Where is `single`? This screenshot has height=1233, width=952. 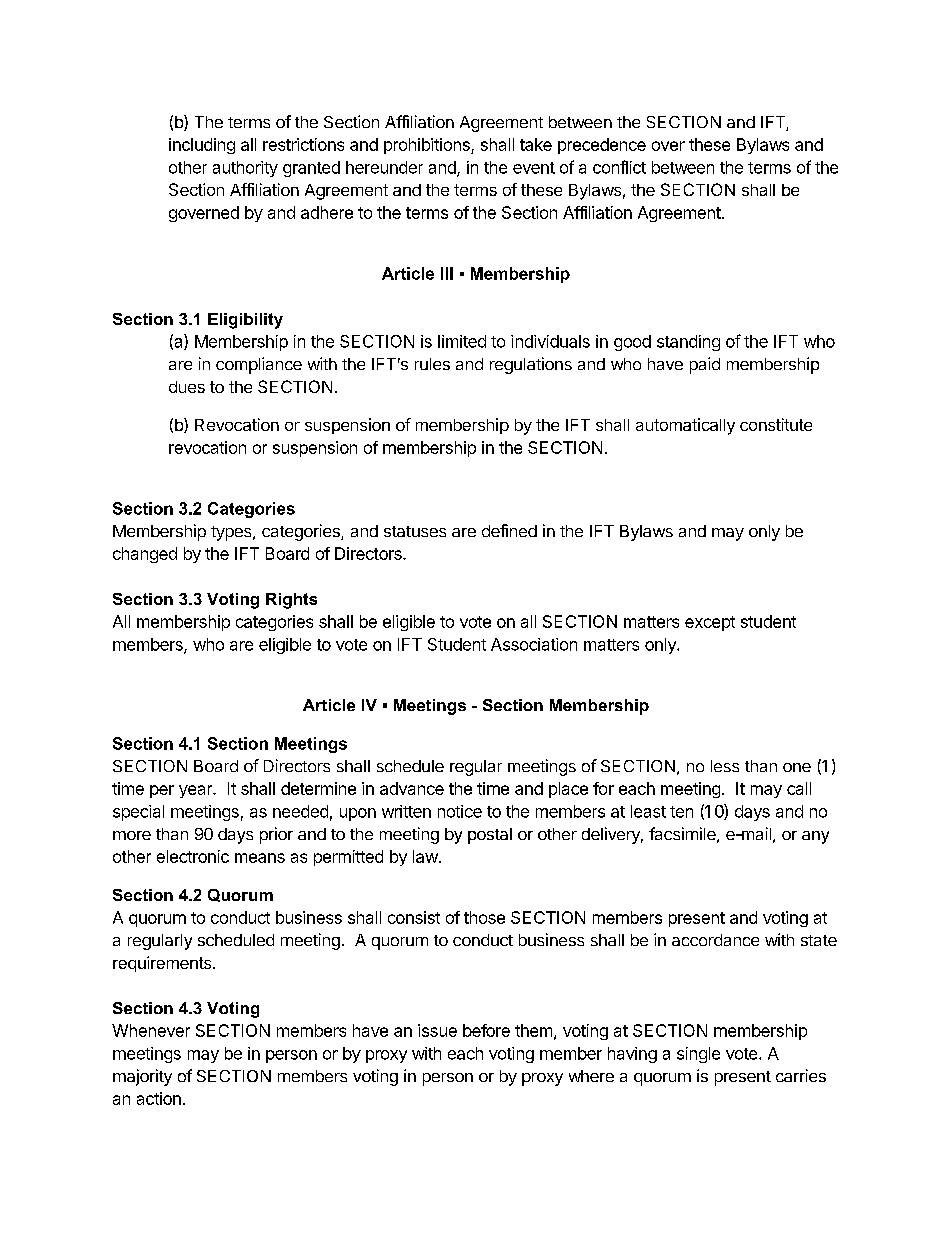 single is located at coordinates (698, 1055).
